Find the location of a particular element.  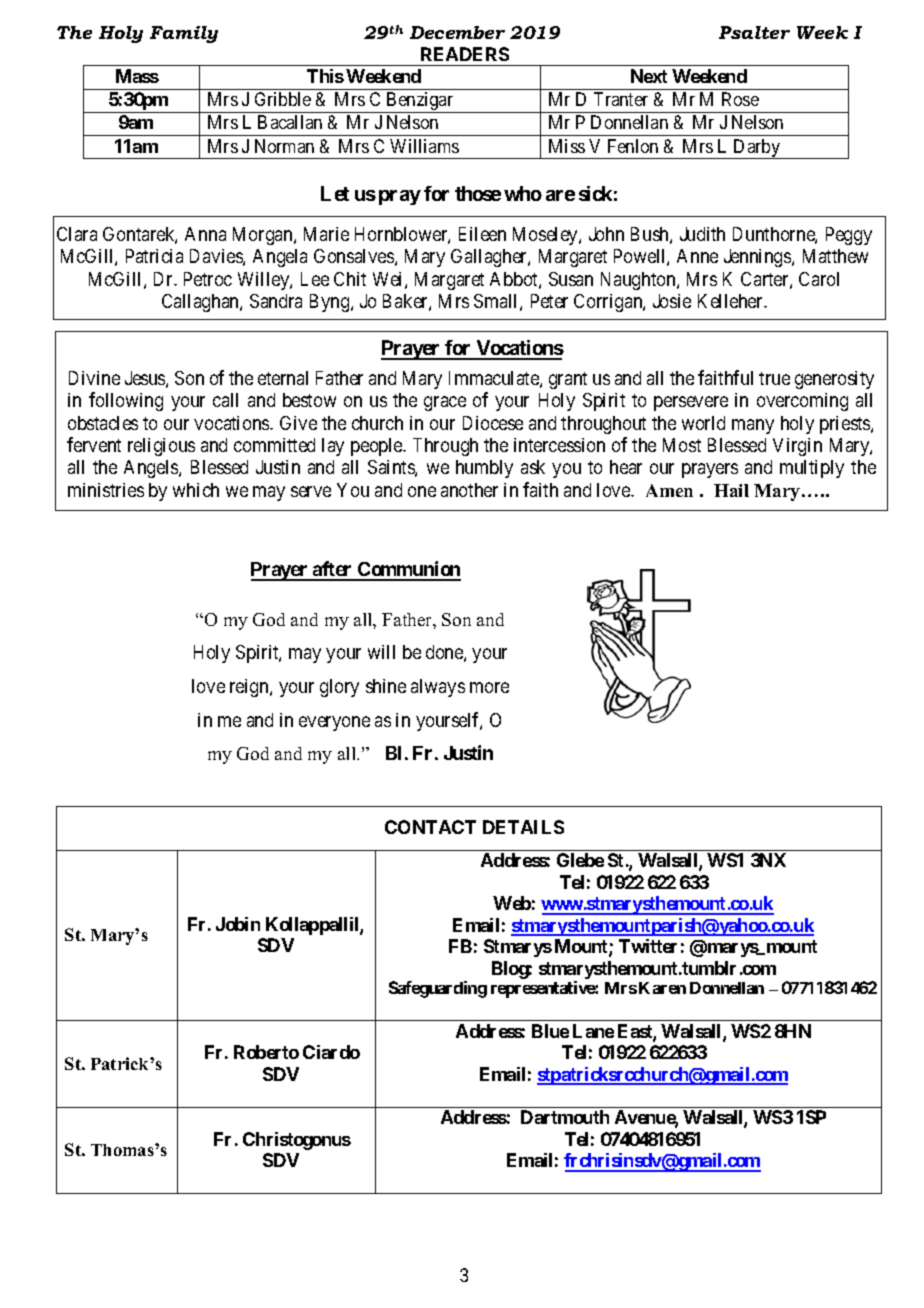

Family is located at coordinates (184, 34).
